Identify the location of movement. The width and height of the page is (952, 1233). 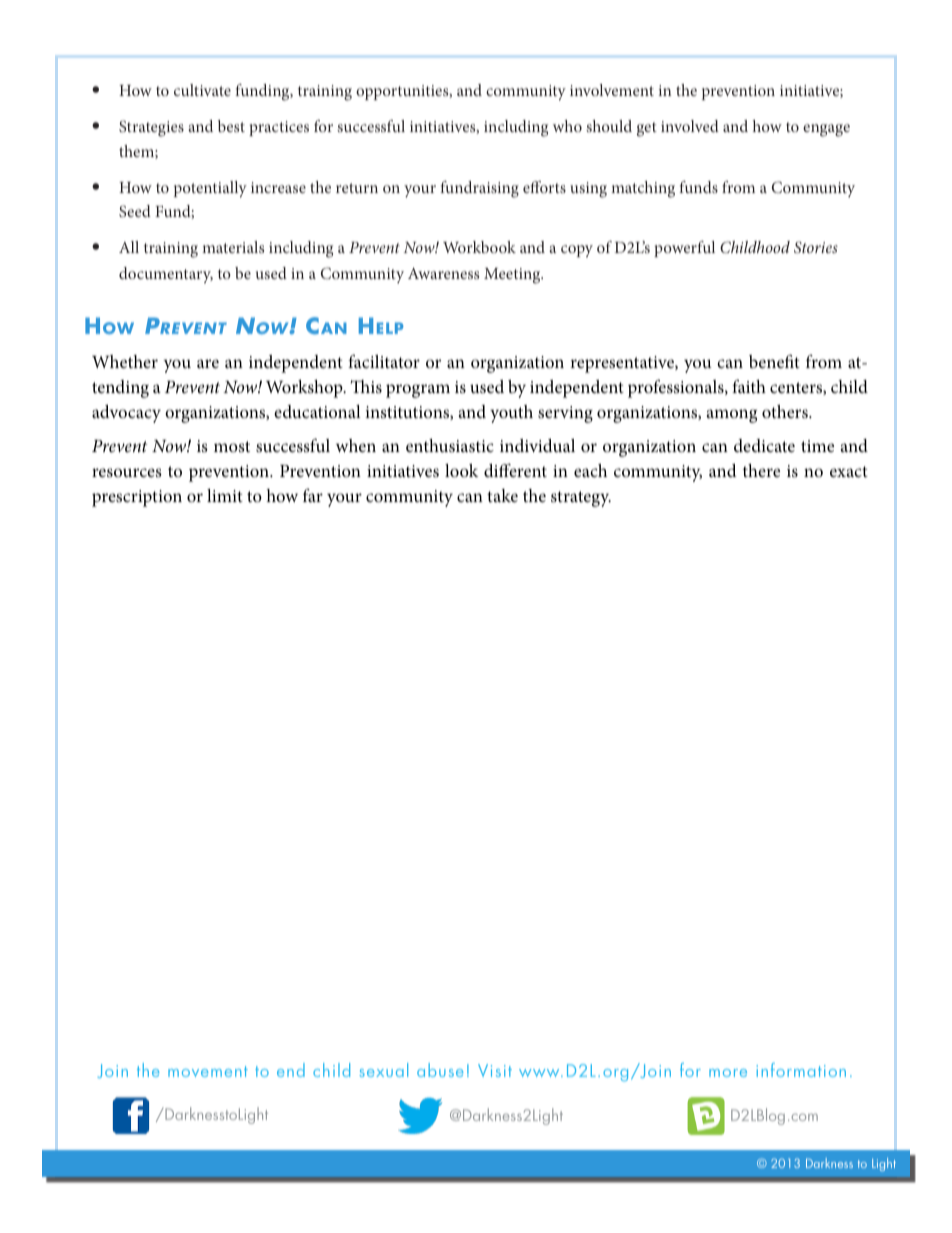
(208, 1071).
